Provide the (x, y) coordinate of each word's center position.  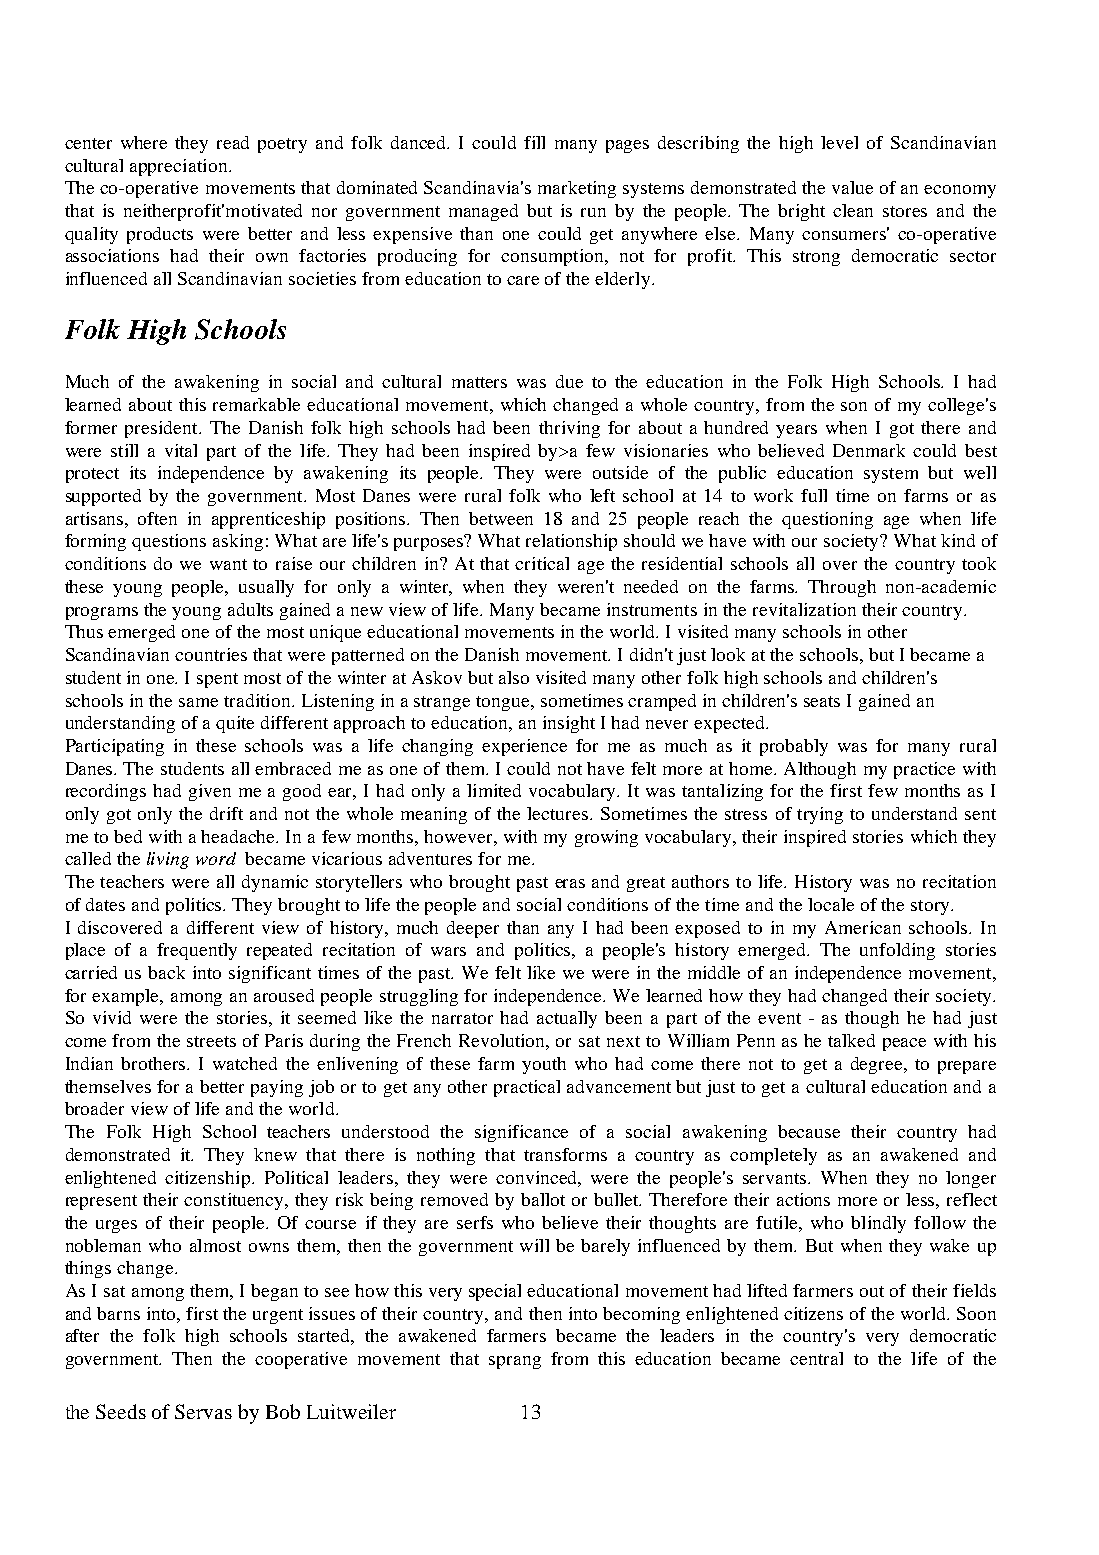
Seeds (121, 1411)
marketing (577, 189)
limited (494, 790)
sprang (515, 1362)
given (210, 792)
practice (924, 770)
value (852, 187)
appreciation (180, 167)
